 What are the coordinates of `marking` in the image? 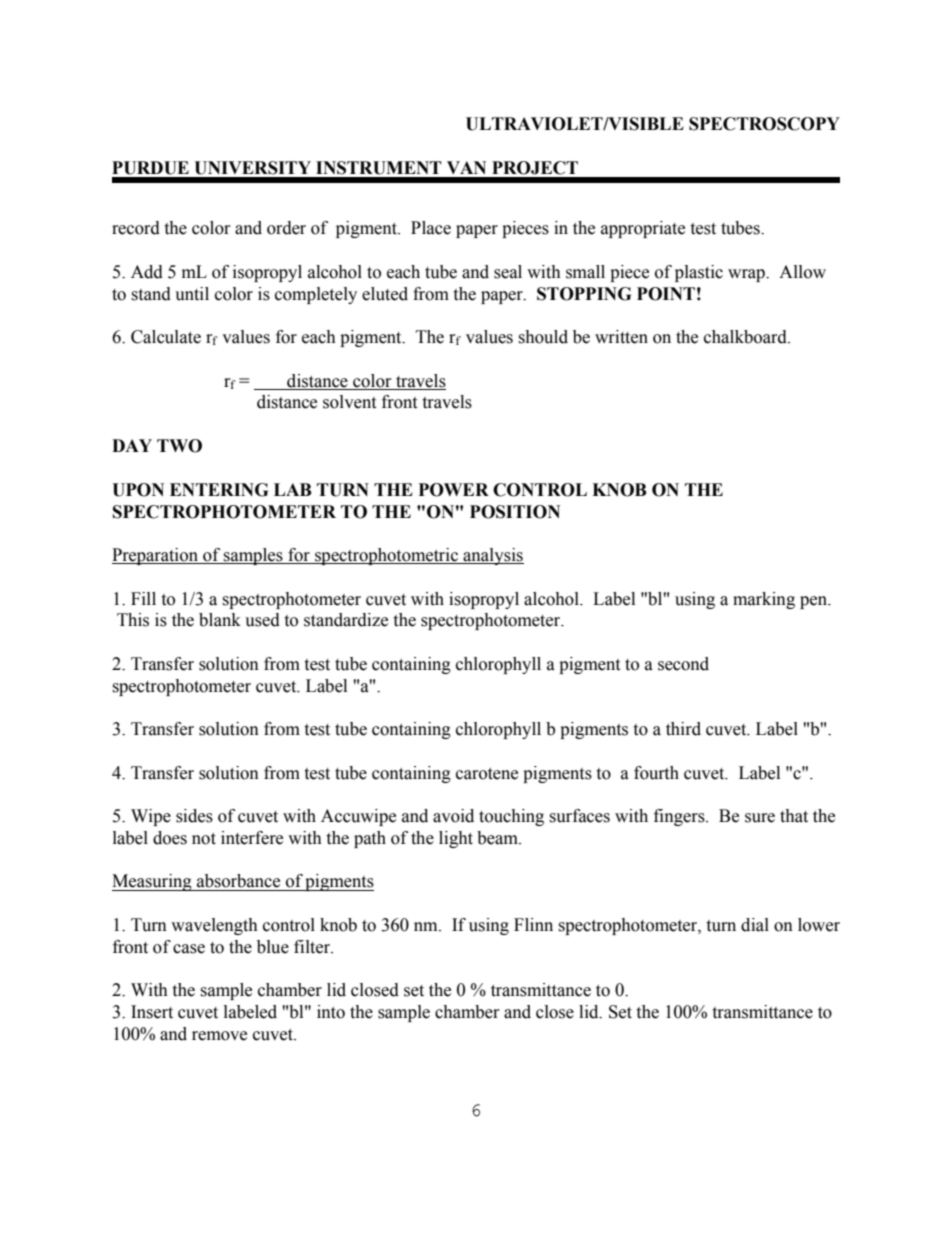 It's located at (764, 600).
